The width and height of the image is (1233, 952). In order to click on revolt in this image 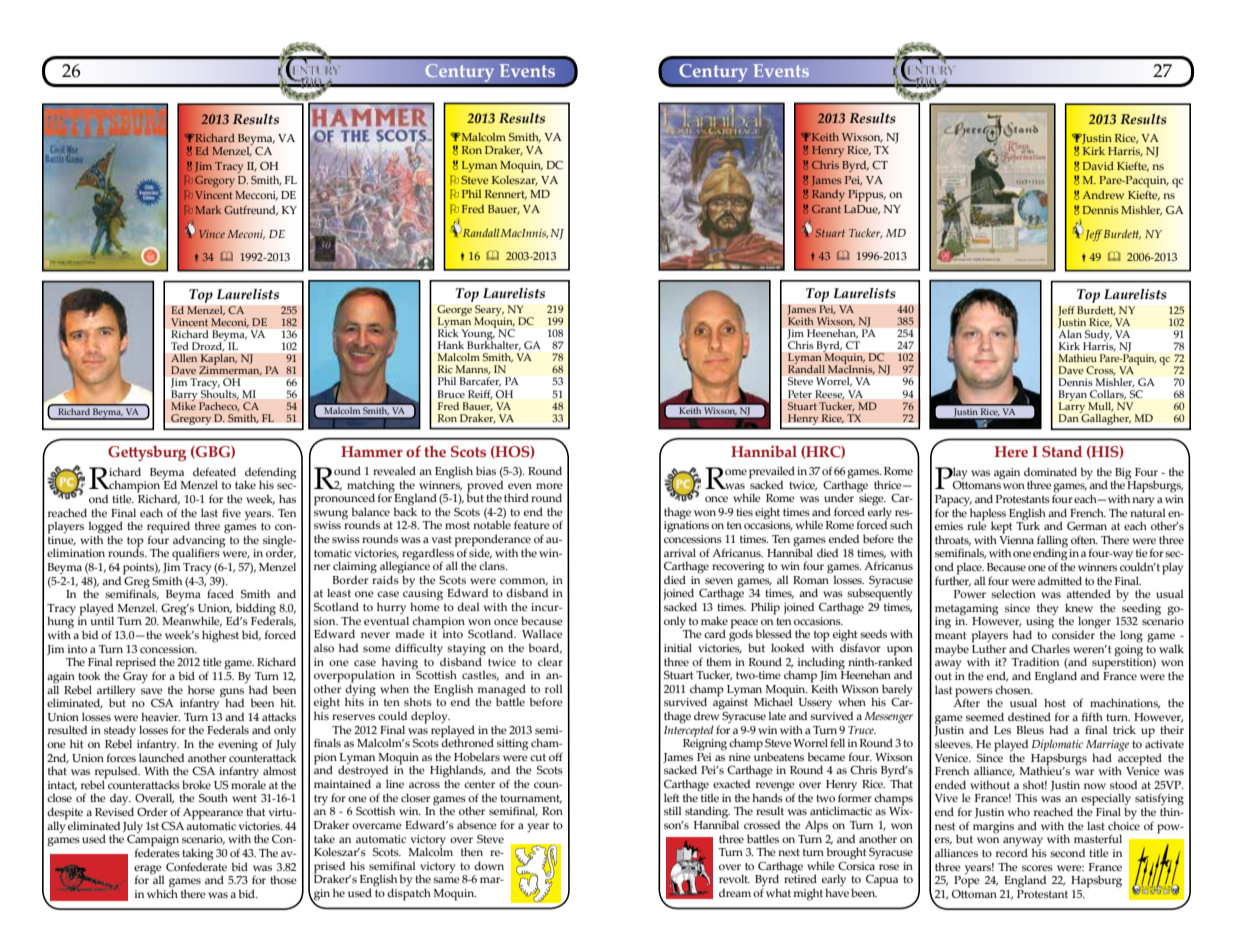, I will do `click(734, 878)`.
